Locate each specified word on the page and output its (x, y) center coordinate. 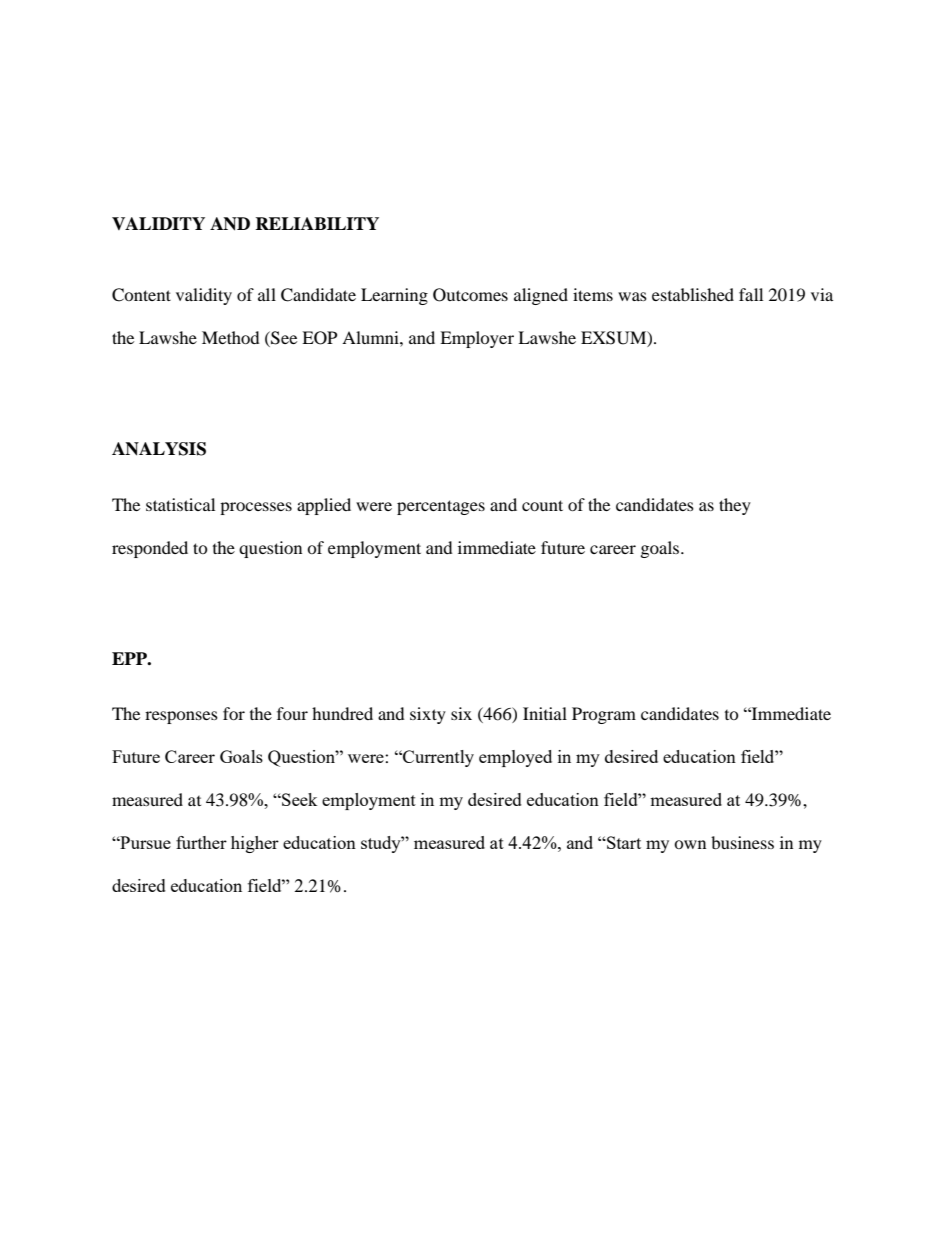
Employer (477, 339)
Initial (545, 713)
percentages (441, 507)
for (234, 713)
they (735, 506)
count (542, 505)
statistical (180, 504)
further (201, 842)
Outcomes (470, 295)
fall (751, 294)
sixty (428, 715)
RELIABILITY (317, 223)
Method (231, 337)
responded (150, 549)
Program (604, 715)
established (693, 294)
